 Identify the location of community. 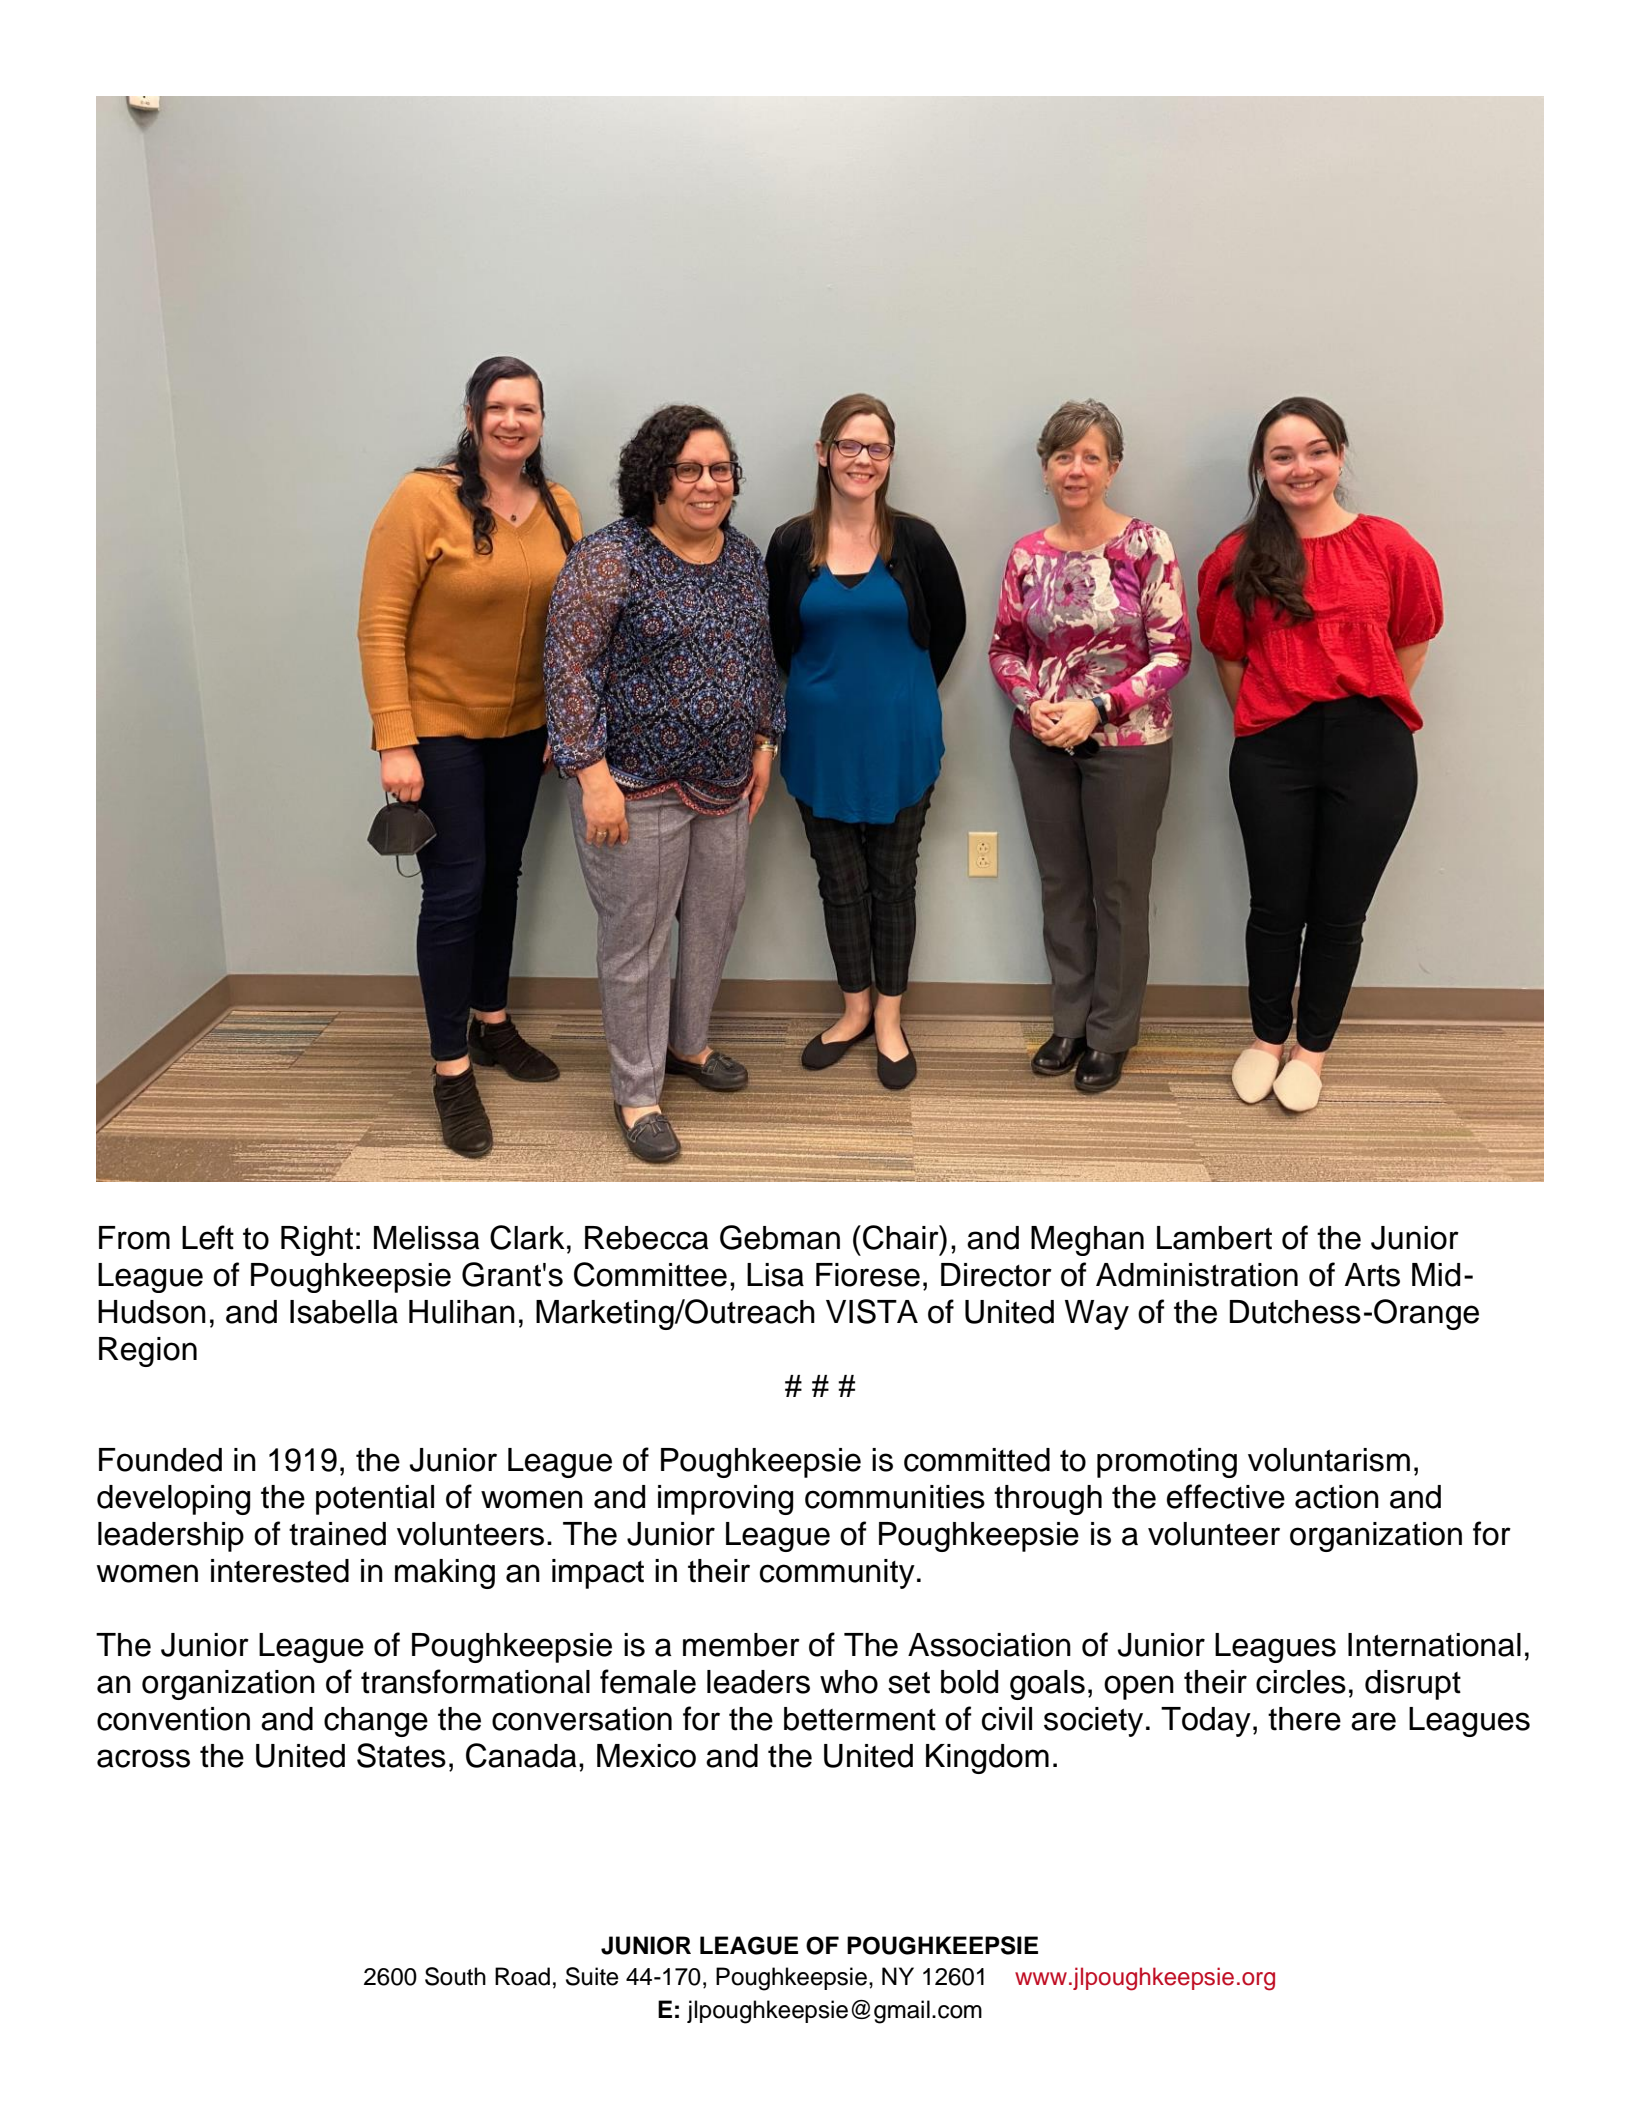
(837, 1574).
